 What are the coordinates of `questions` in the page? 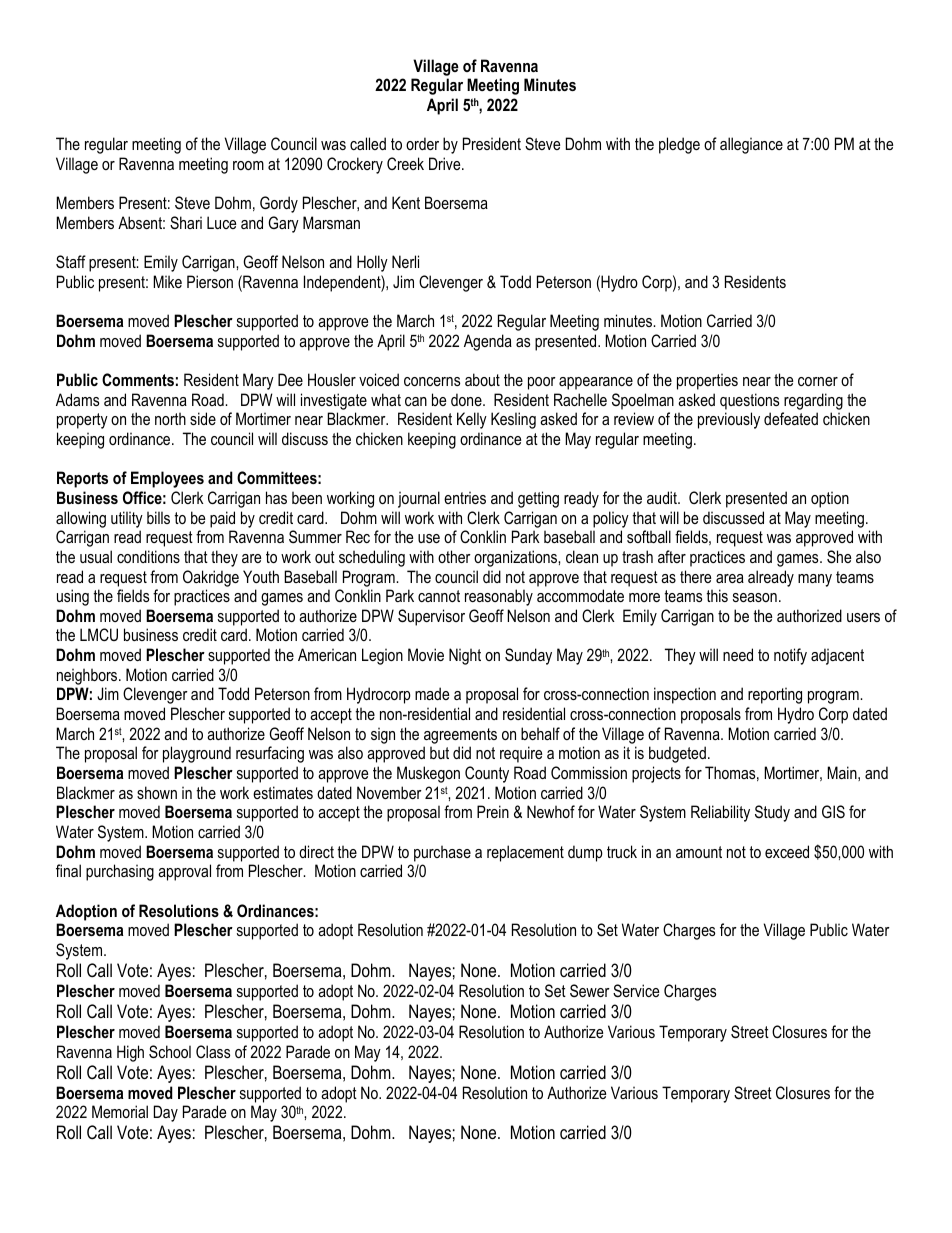 It's located at (749, 401).
